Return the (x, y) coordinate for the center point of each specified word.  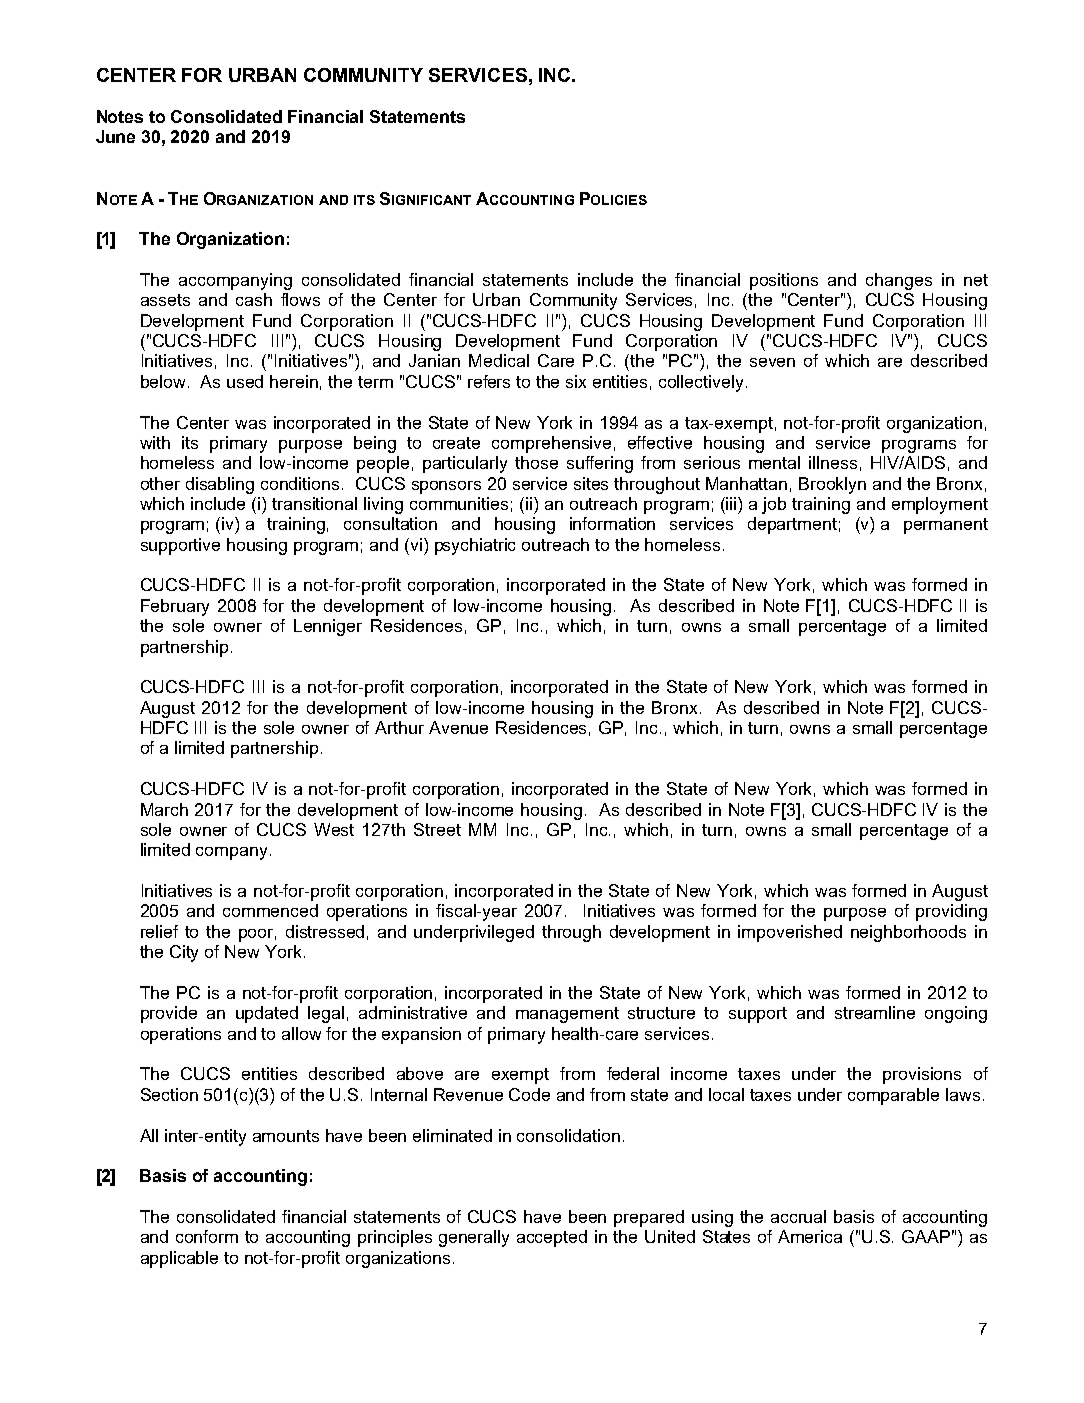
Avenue (458, 727)
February (175, 607)
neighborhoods (908, 933)
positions (784, 281)
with (155, 442)
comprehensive (551, 444)
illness (833, 462)
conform (207, 1236)
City (184, 953)
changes (899, 281)
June (115, 136)
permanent (946, 526)
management (567, 1015)
